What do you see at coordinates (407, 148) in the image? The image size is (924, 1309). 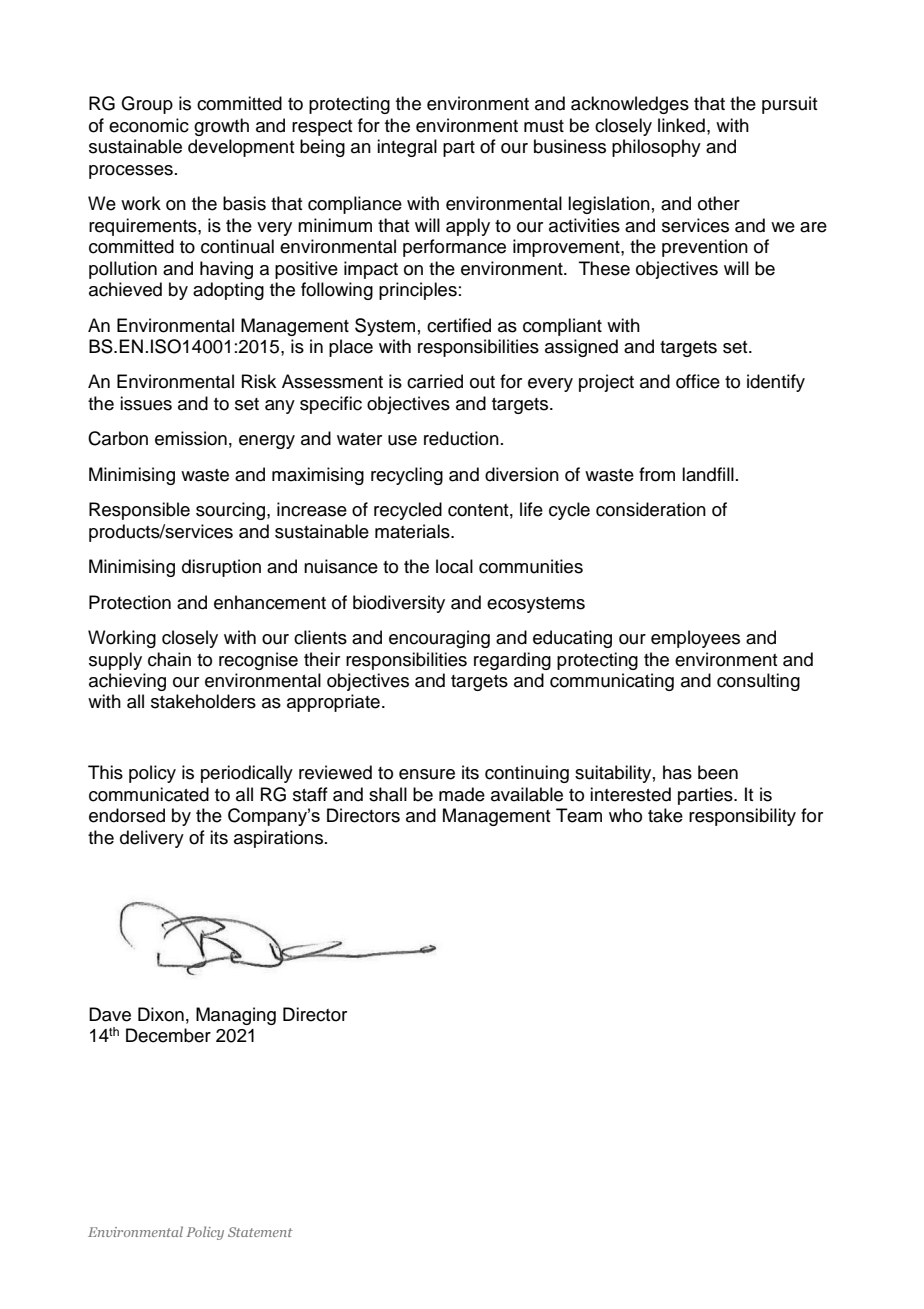 I see `integral` at bounding box center [407, 148].
